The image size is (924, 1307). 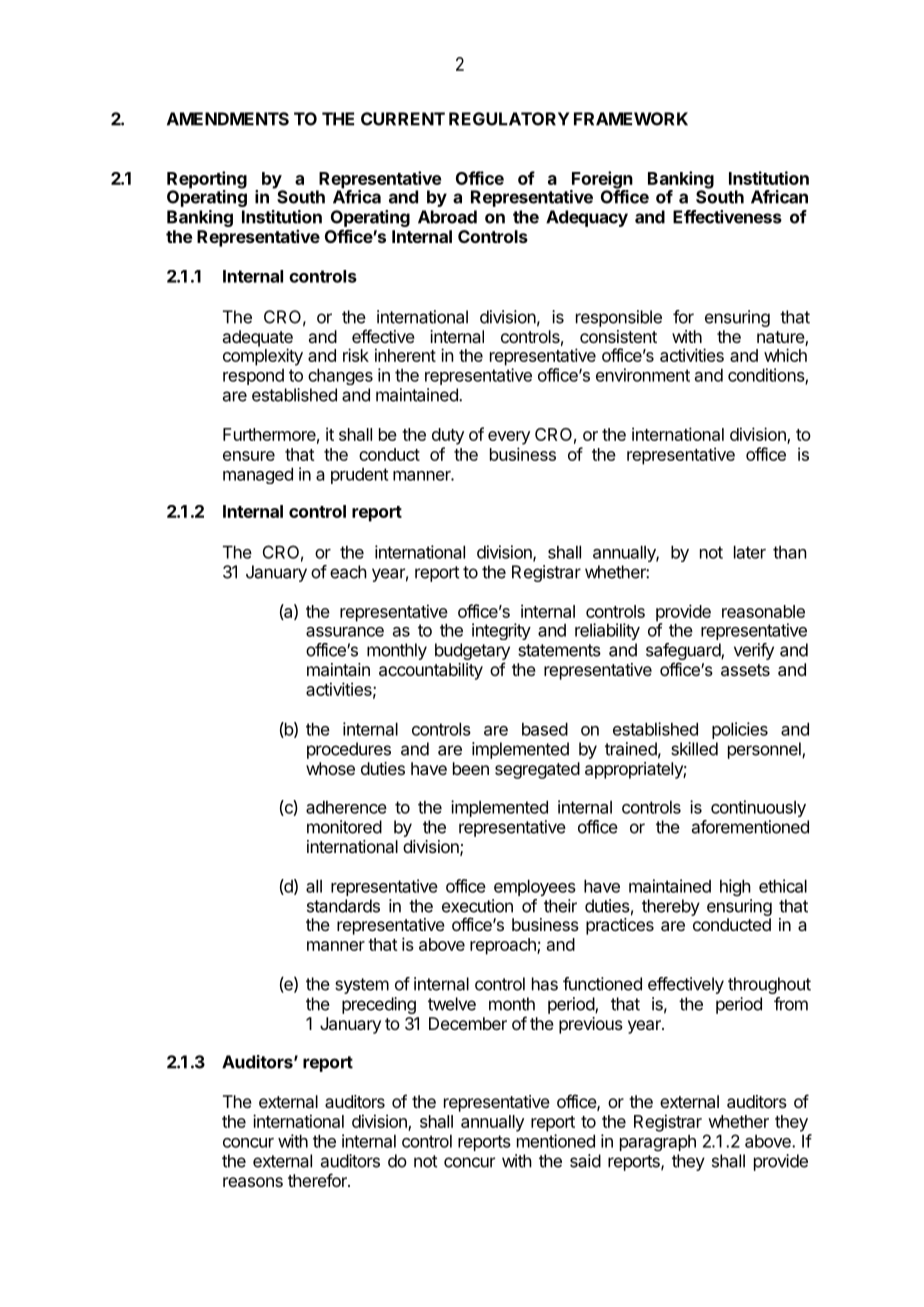 What do you see at coordinates (228, 119) in the page?
I see `AMENDMENTS` at bounding box center [228, 119].
